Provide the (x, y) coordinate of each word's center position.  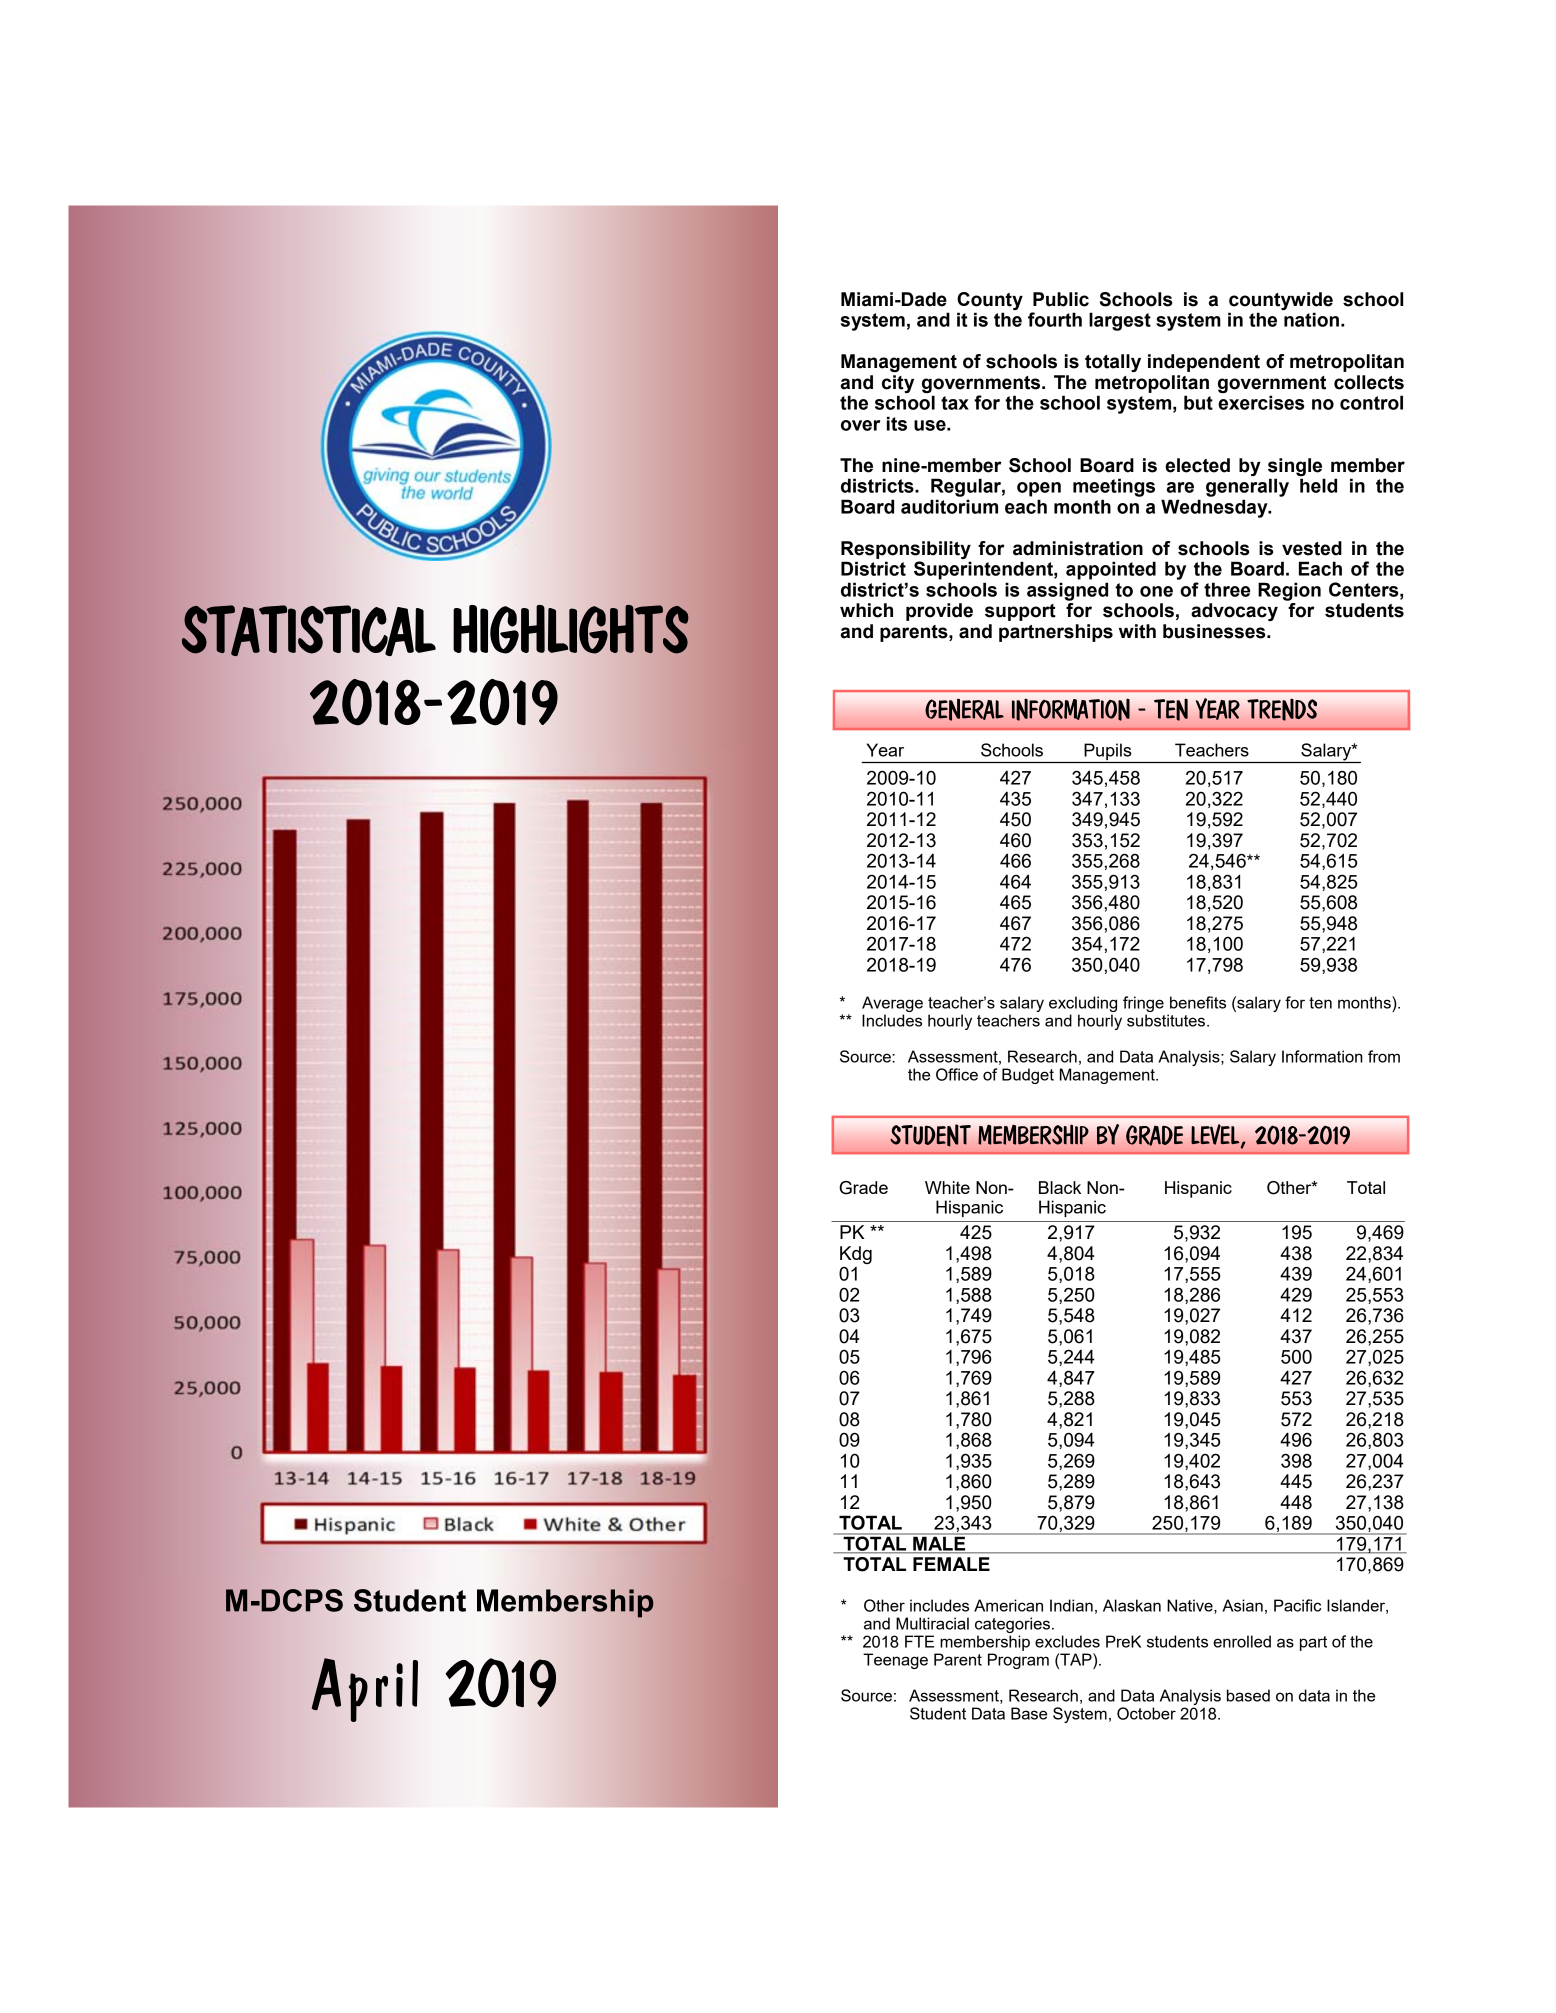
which (866, 610)
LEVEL (1216, 1135)
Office (957, 1074)
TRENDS (1282, 710)
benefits (1198, 1002)
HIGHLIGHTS (571, 629)
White (947, 1187)
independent (1204, 363)
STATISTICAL (308, 631)
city (898, 384)
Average (892, 1004)
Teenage (895, 1661)
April (364, 1690)
